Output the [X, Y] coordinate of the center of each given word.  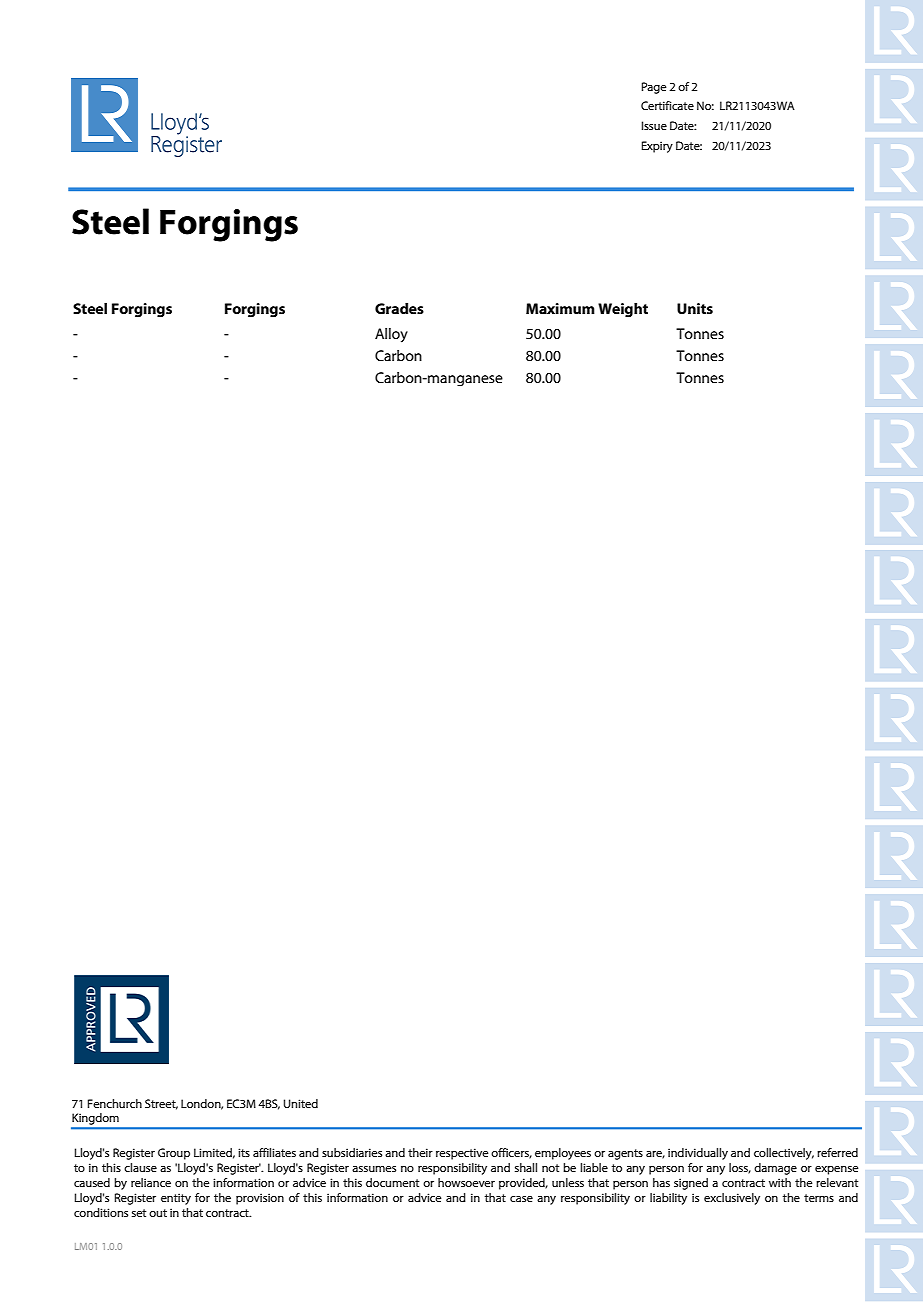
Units [695, 308]
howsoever [466, 1182]
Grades [399, 308]
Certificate [667, 105]
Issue [654, 125]
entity [176, 1199]
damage [775, 1169]
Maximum [560, 308]
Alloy [391, 335]
